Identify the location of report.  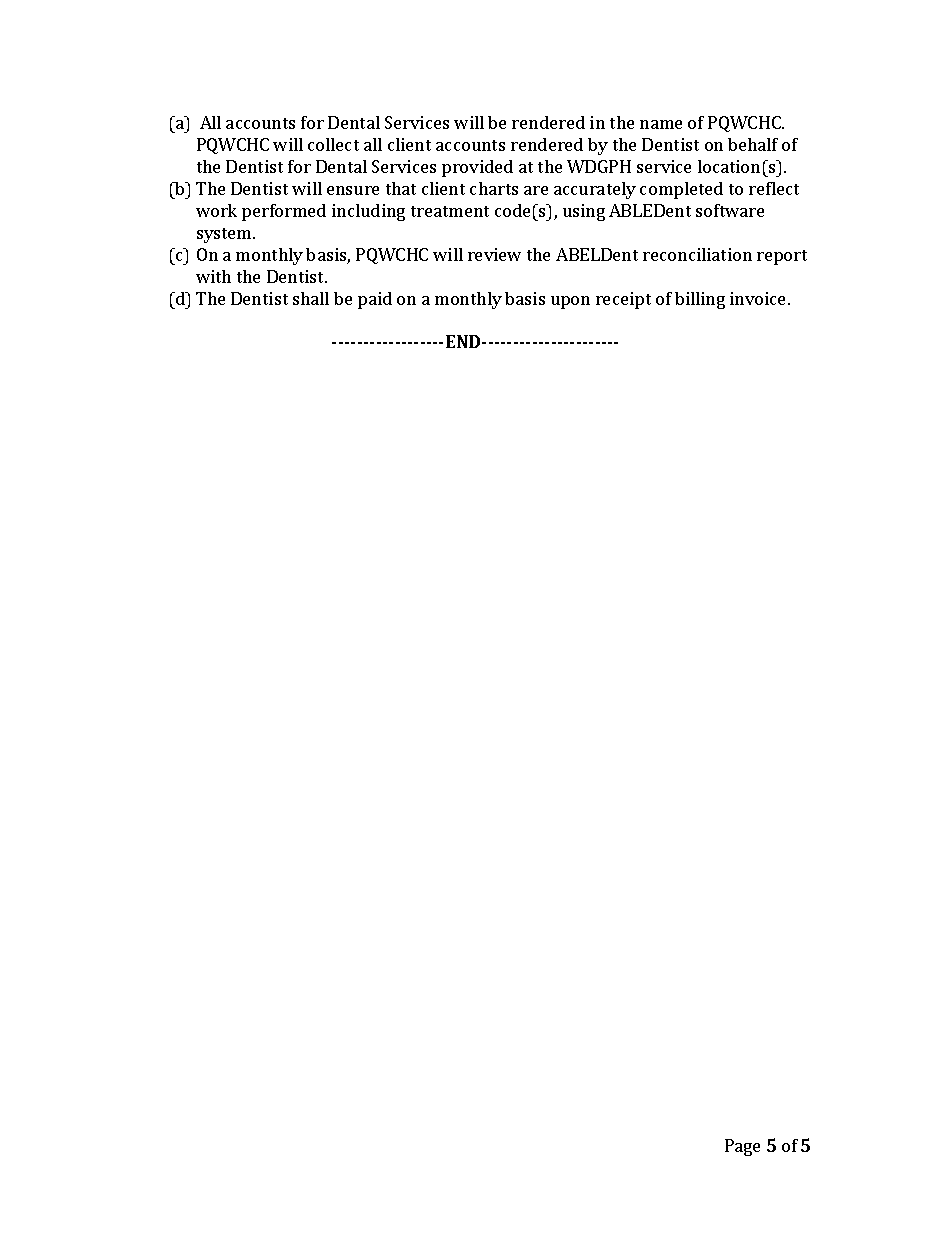
(782, 257).
